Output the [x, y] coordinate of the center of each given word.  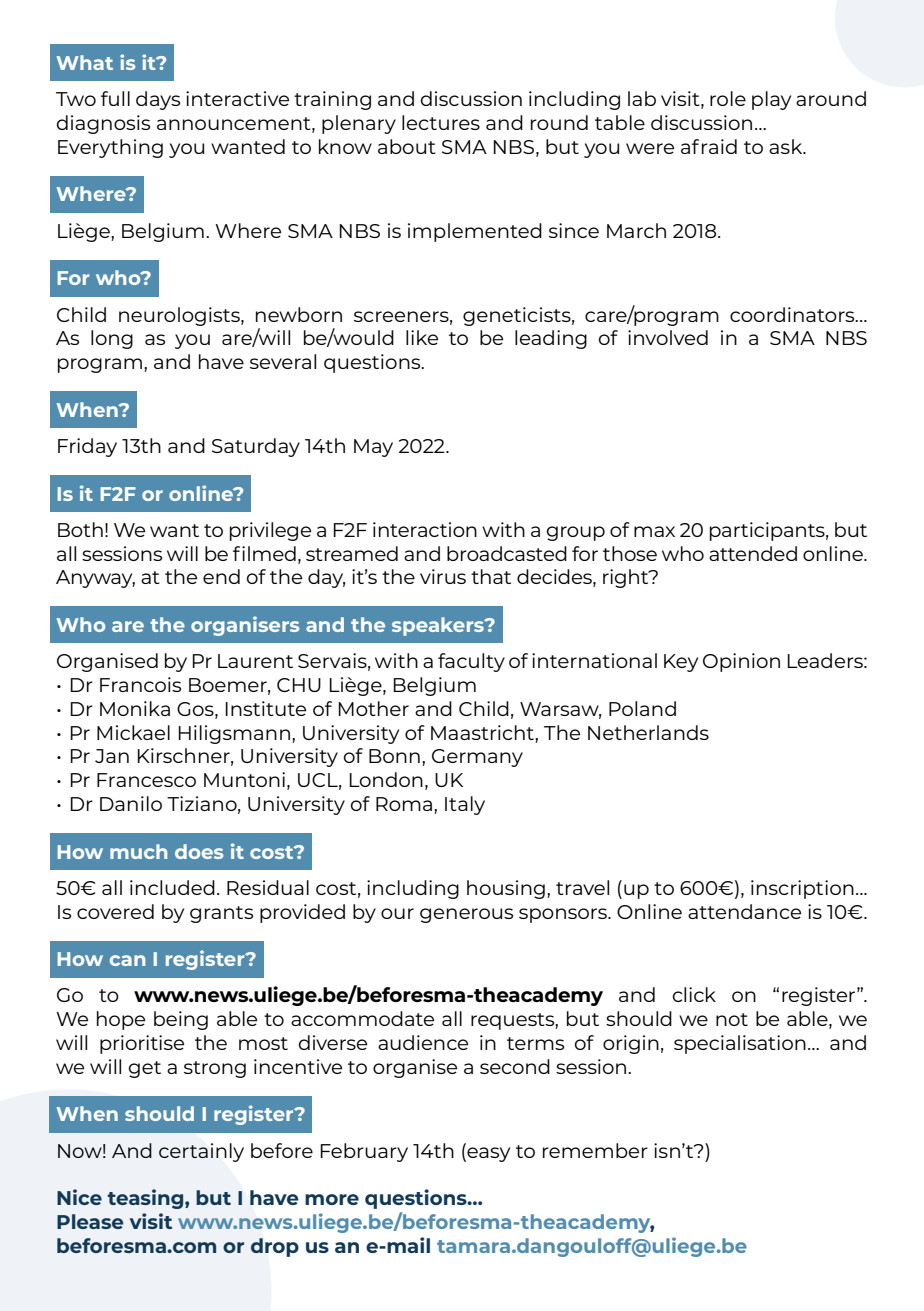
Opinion [741, 662]
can [127, 960]
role [728, 98]
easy [487, 1154]
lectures [441, 122]
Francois [140, 684]
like [422, 337]
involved [668, 337]
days [158, 100]
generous [466, 915]
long [112, 339]
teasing [146, 1199]
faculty [471, 662]
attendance [744, 911]
